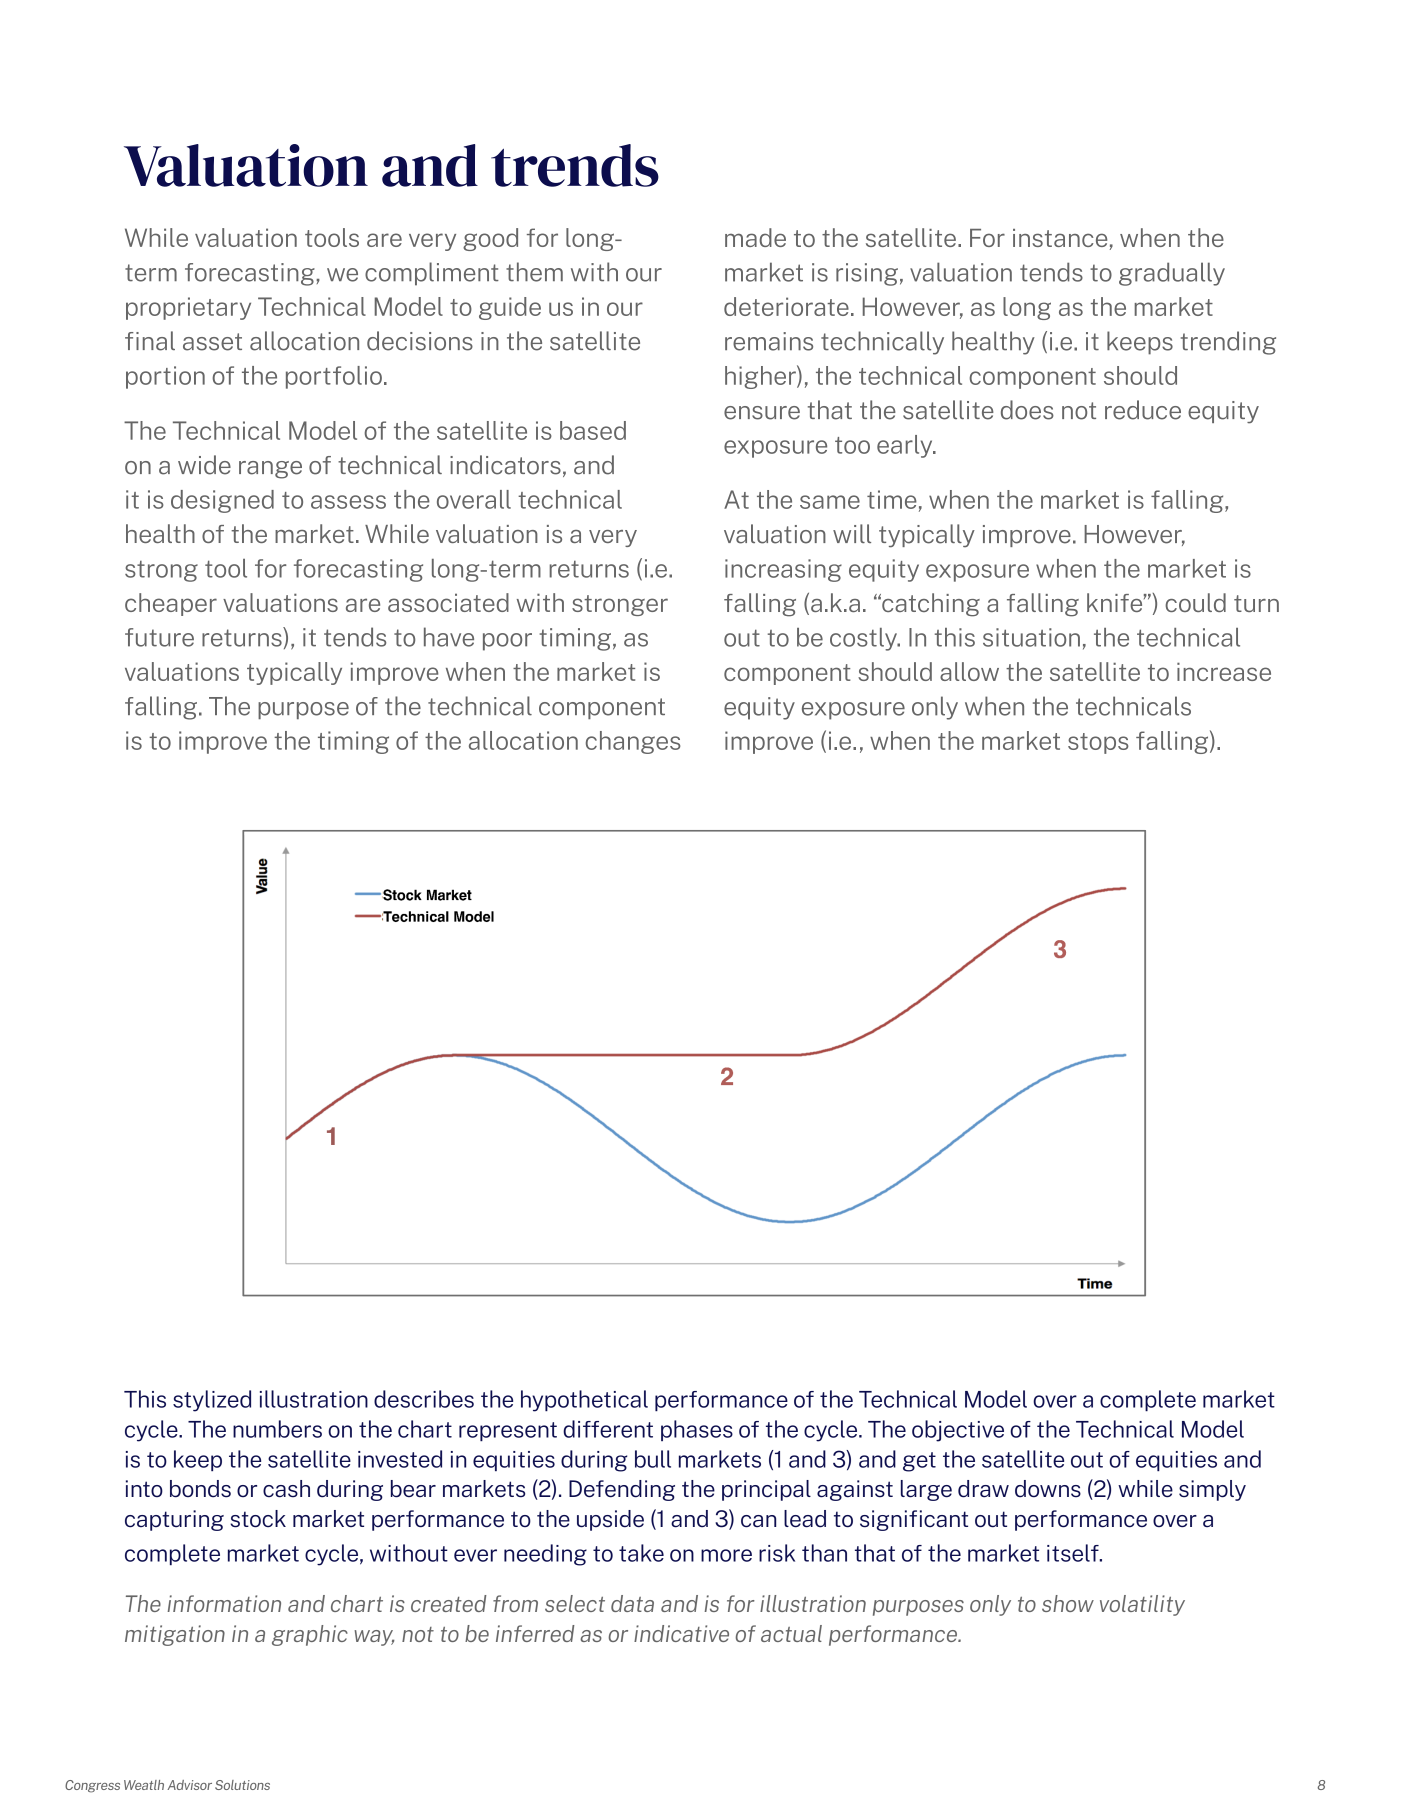 The width and height of the screenshot is (1405, 1818). I want to click on instance, so click(1060, 238).
